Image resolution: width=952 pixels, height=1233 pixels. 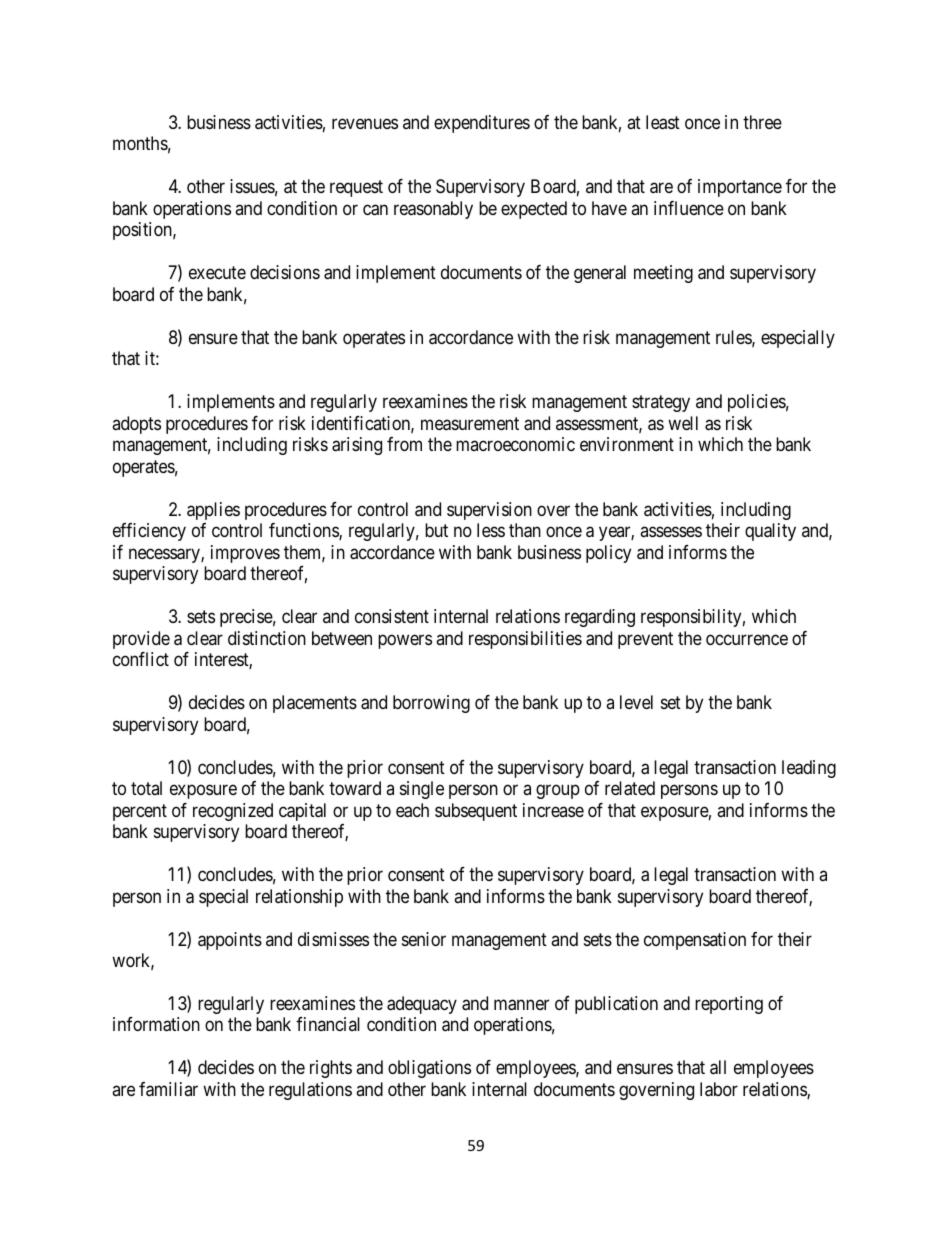 What do you see at coordinates (356, 189) in the image?
I see `request` at bounding box center [356, 189].
